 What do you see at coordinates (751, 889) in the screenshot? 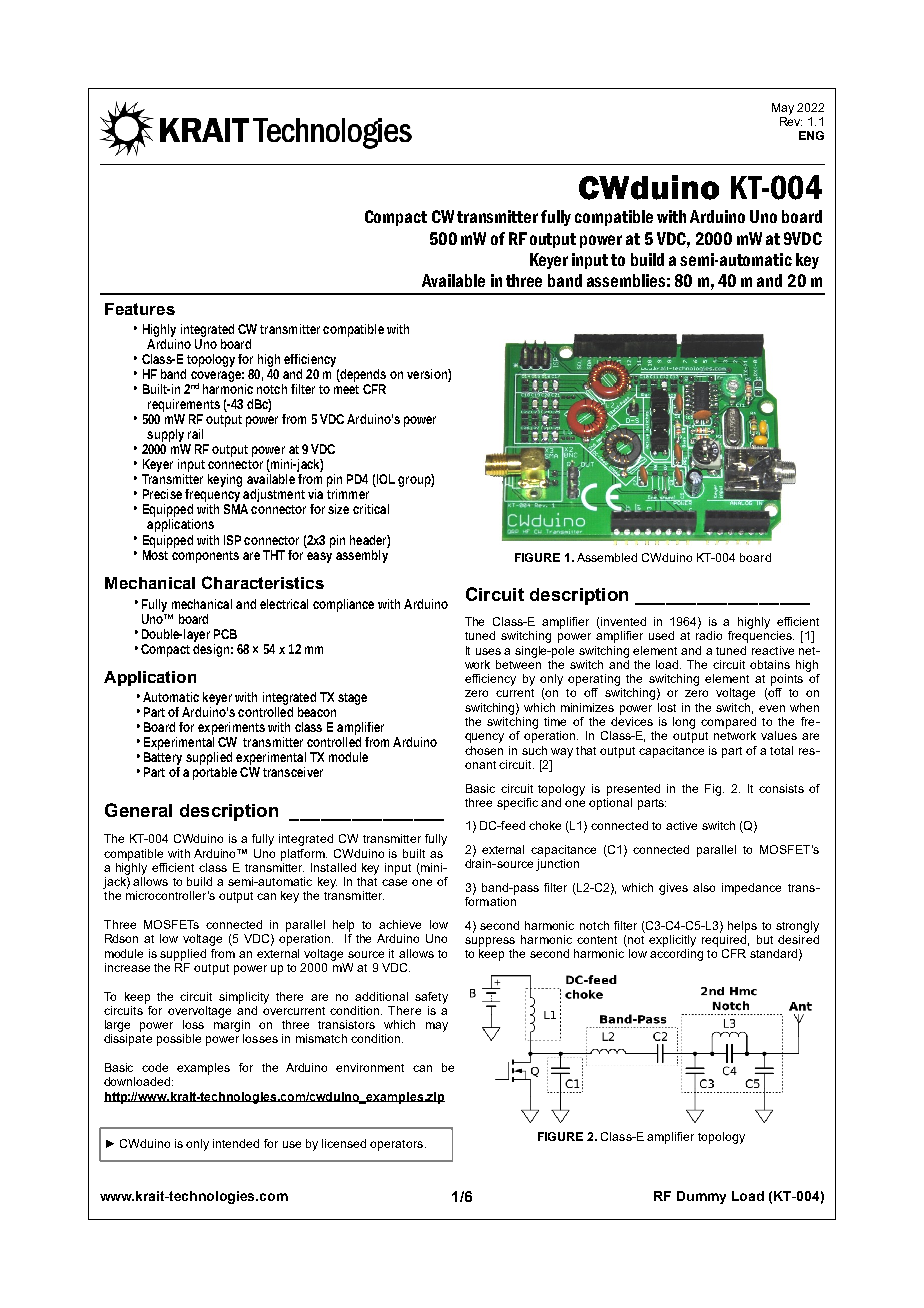
I see `impedance` at bounding box center [751, 889].
